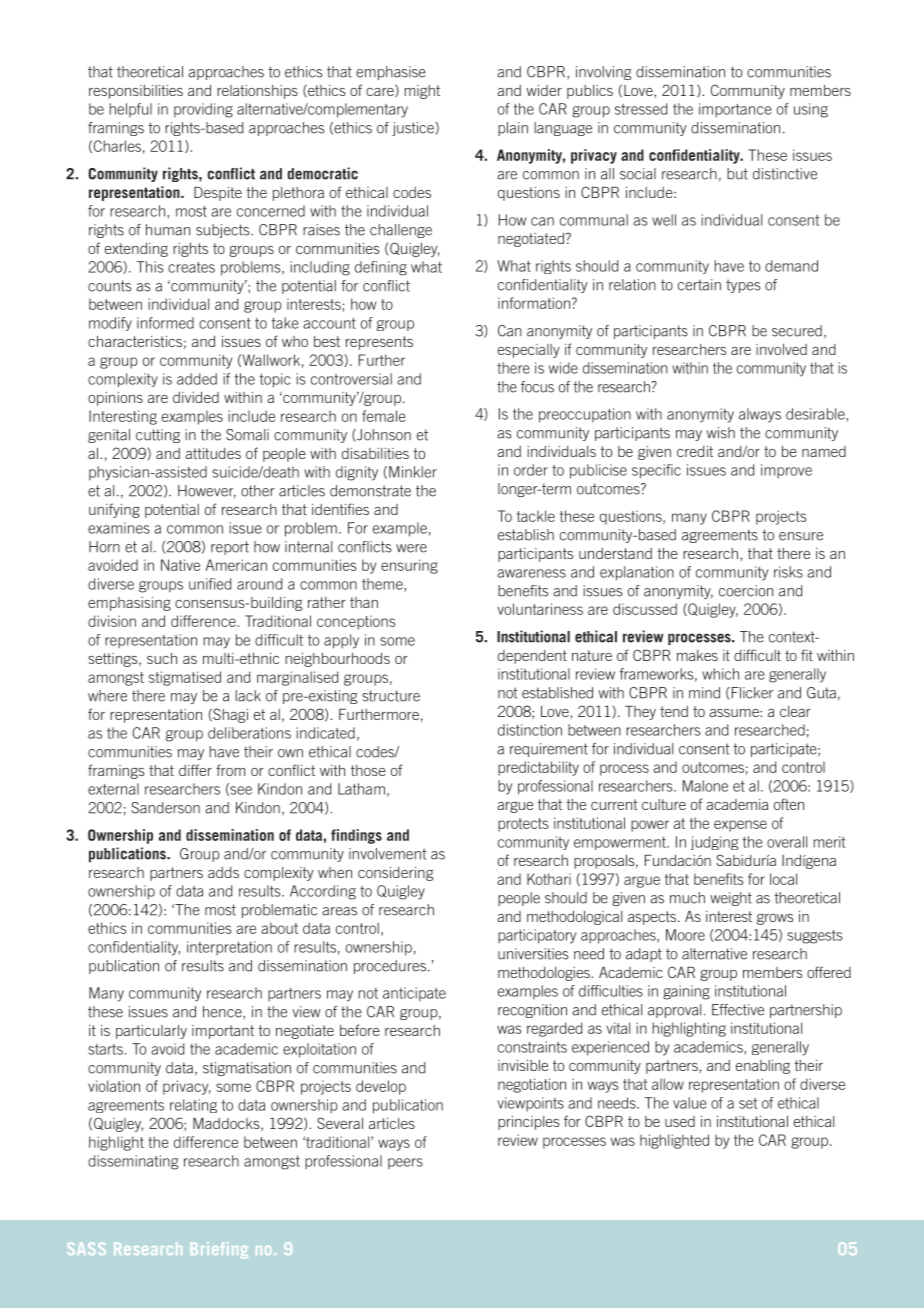  I want to click on peers, so click(405, 1163).
